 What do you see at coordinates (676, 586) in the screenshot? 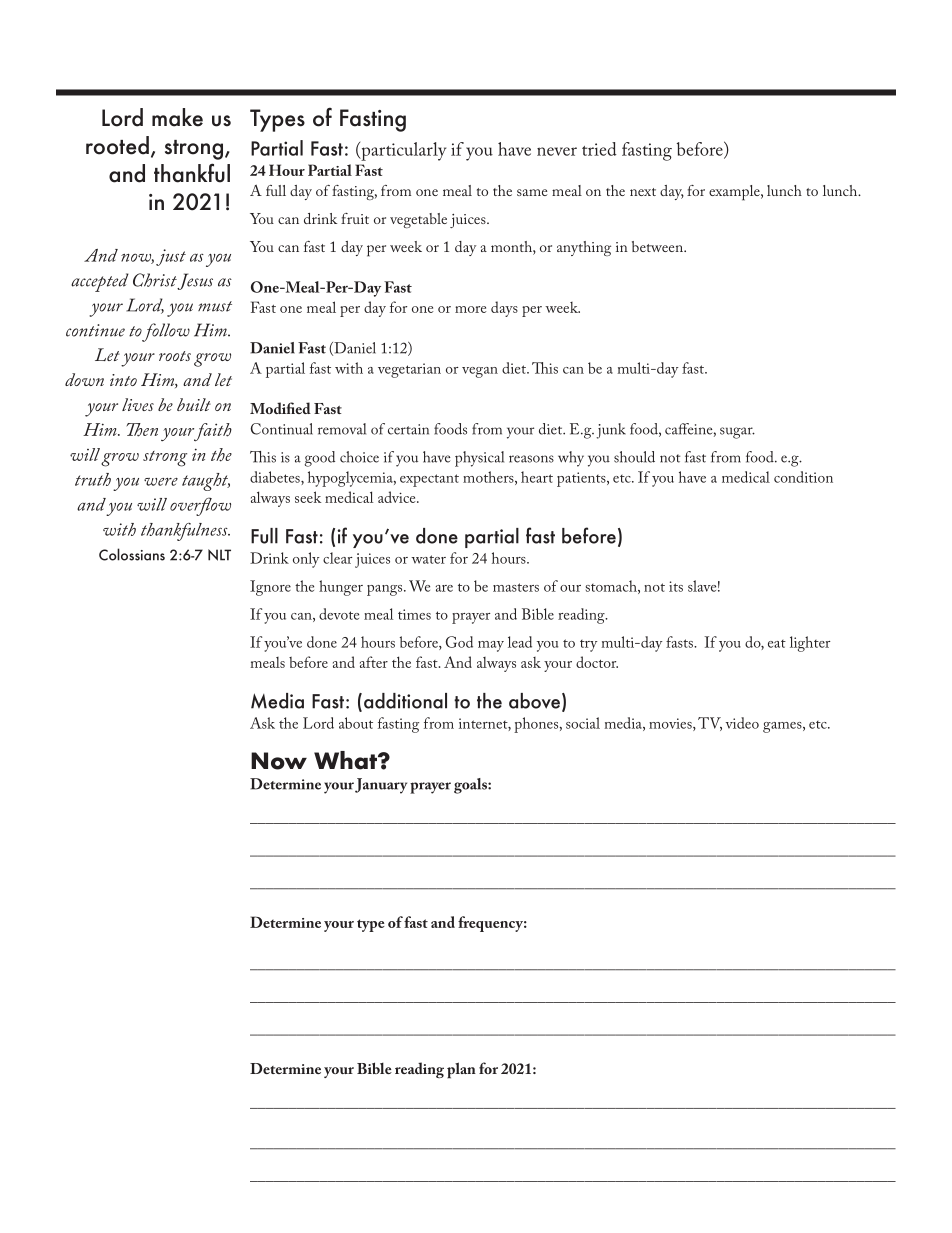
I see `its` at bounding box center [676, 586].
